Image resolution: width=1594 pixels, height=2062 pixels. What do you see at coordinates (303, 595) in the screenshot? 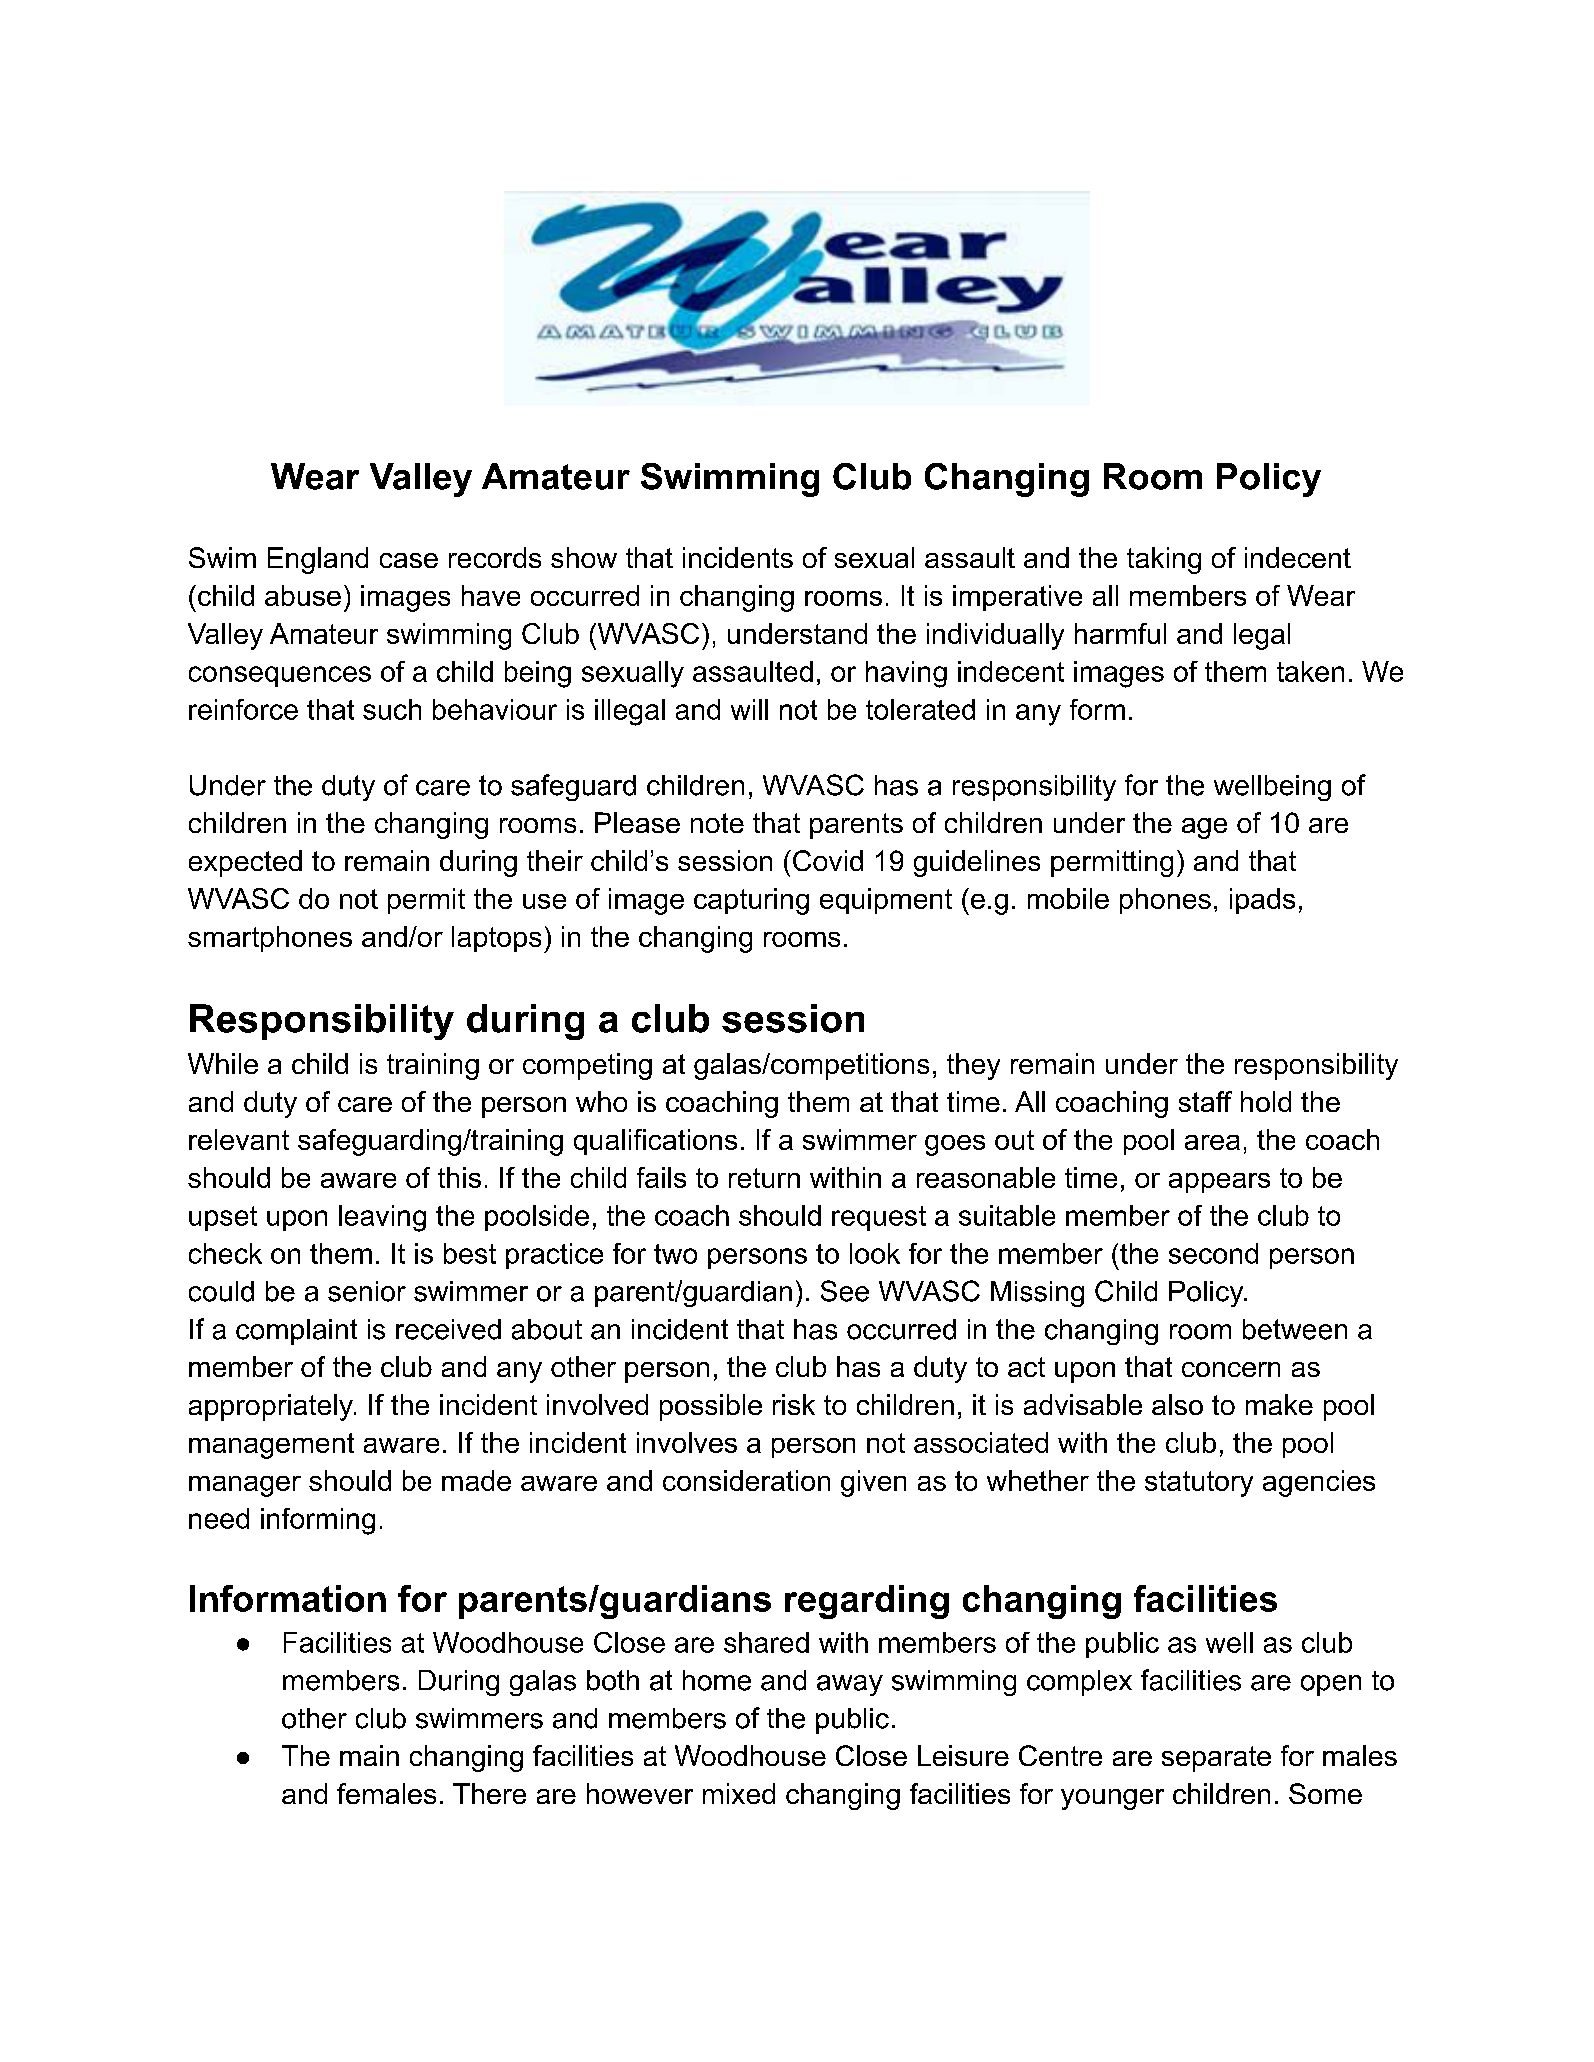
I see `abuse` at bounding box center [303, 595].
